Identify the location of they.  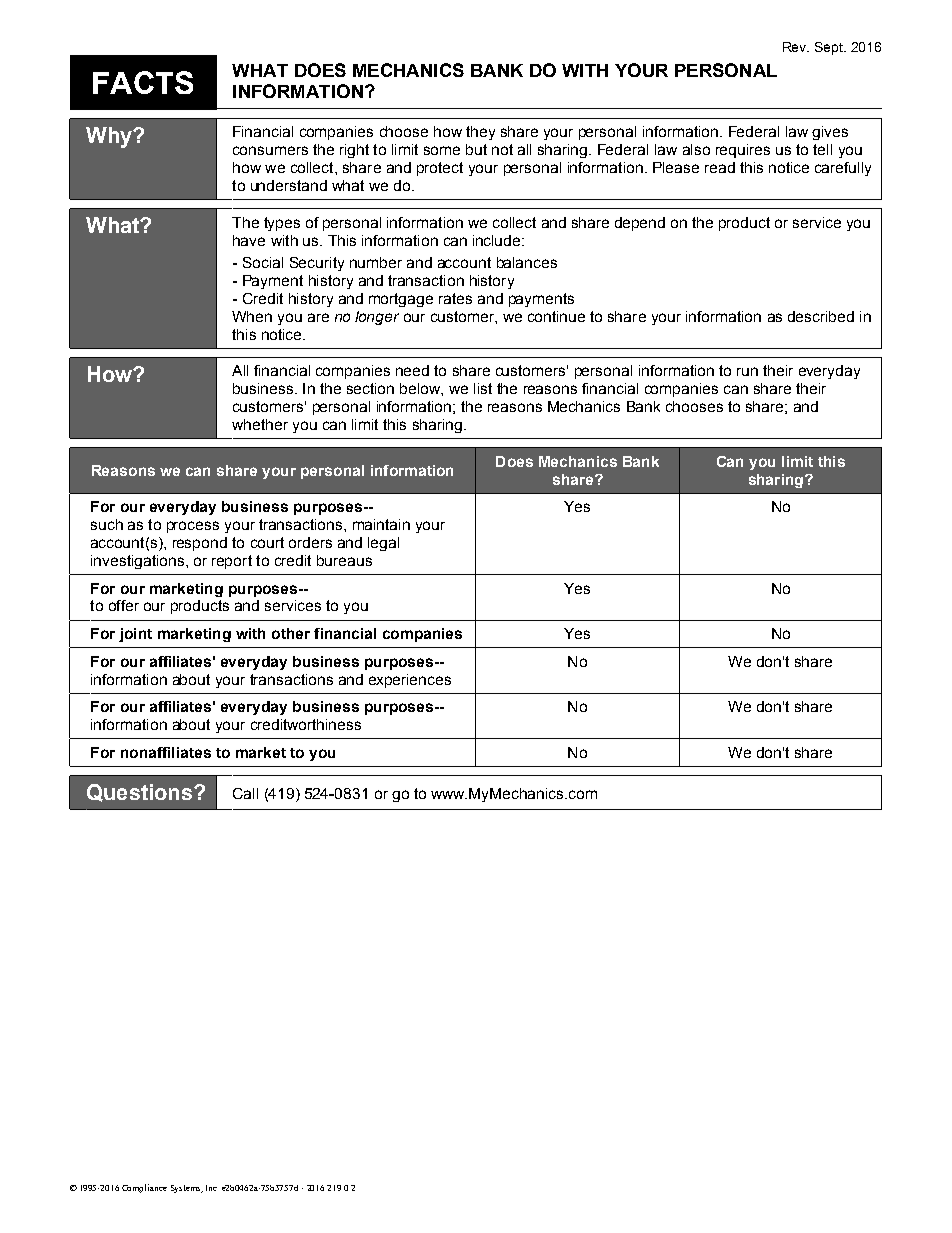
(480, 133).
